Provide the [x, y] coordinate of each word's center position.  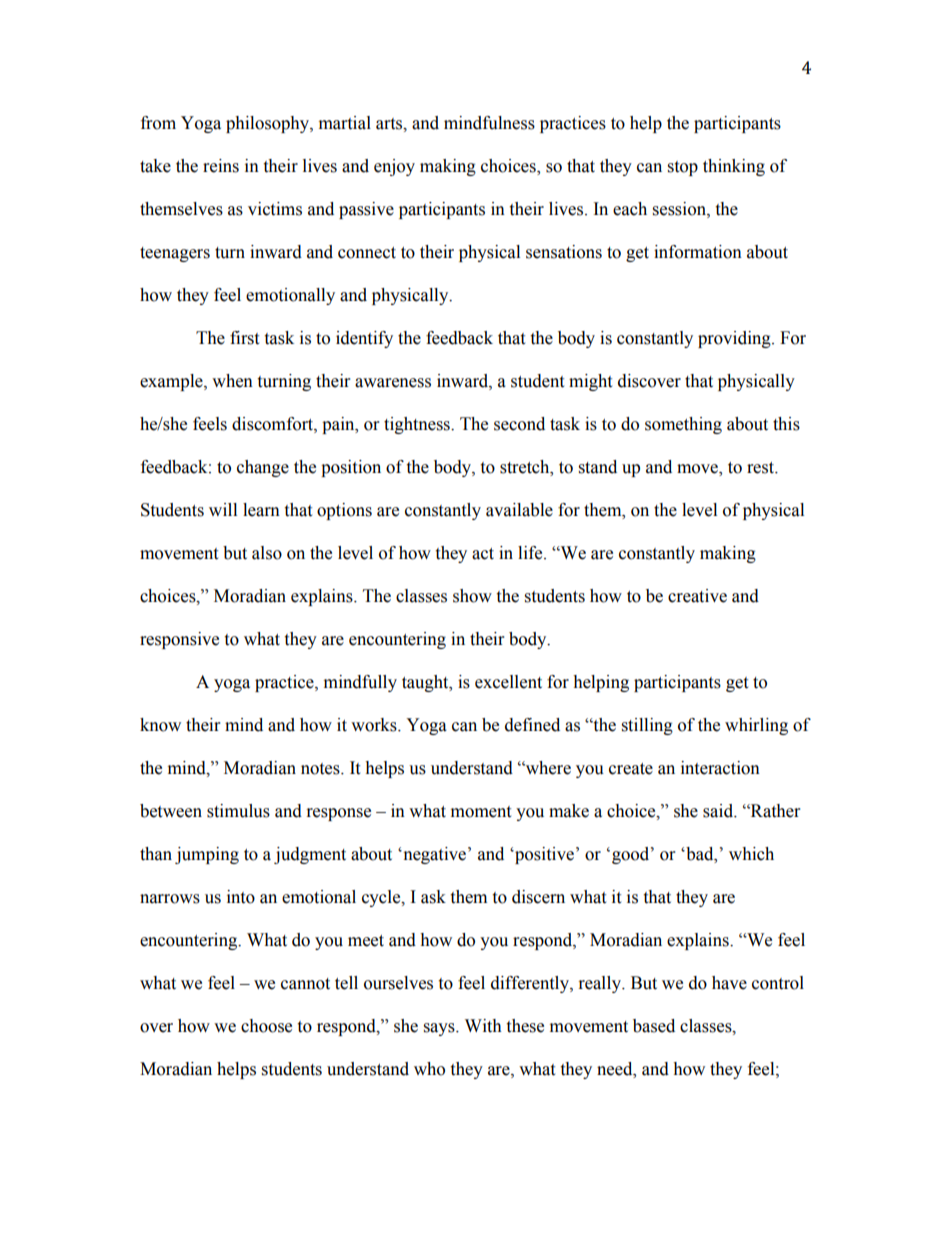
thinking [734, 167]
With [483, 1026]
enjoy [394, 167]
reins [221, 166]
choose [266, 1026]
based [654, 1026]
